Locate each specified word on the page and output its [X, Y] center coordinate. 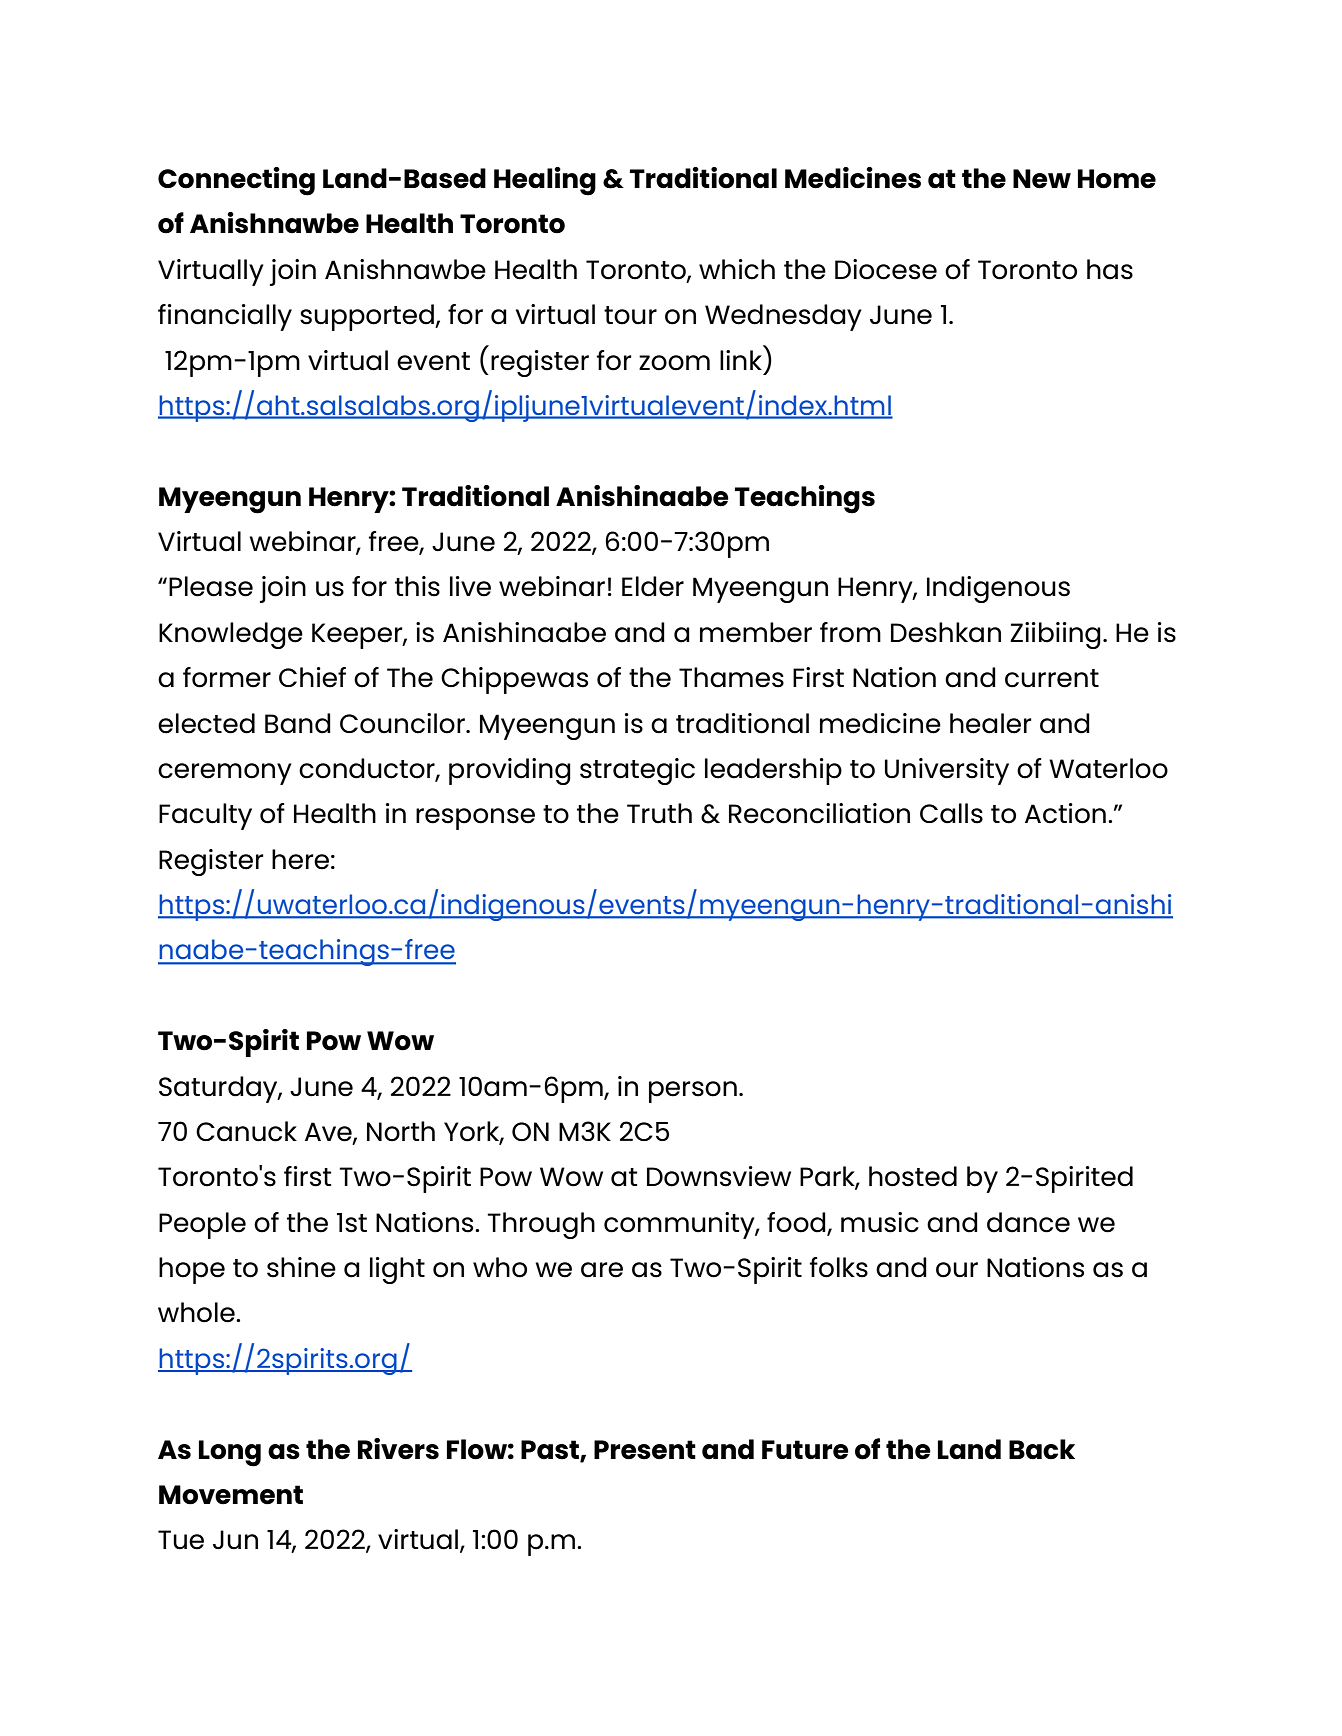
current [1052, 678]
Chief [312, 677]
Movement [231, 1495]
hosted [913, 1176]
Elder [653, 586]
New [1042, 179]
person [693, 1092]
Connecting [236, 181]
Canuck [246, 1131]
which [737, 269]
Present [645, 1450]
